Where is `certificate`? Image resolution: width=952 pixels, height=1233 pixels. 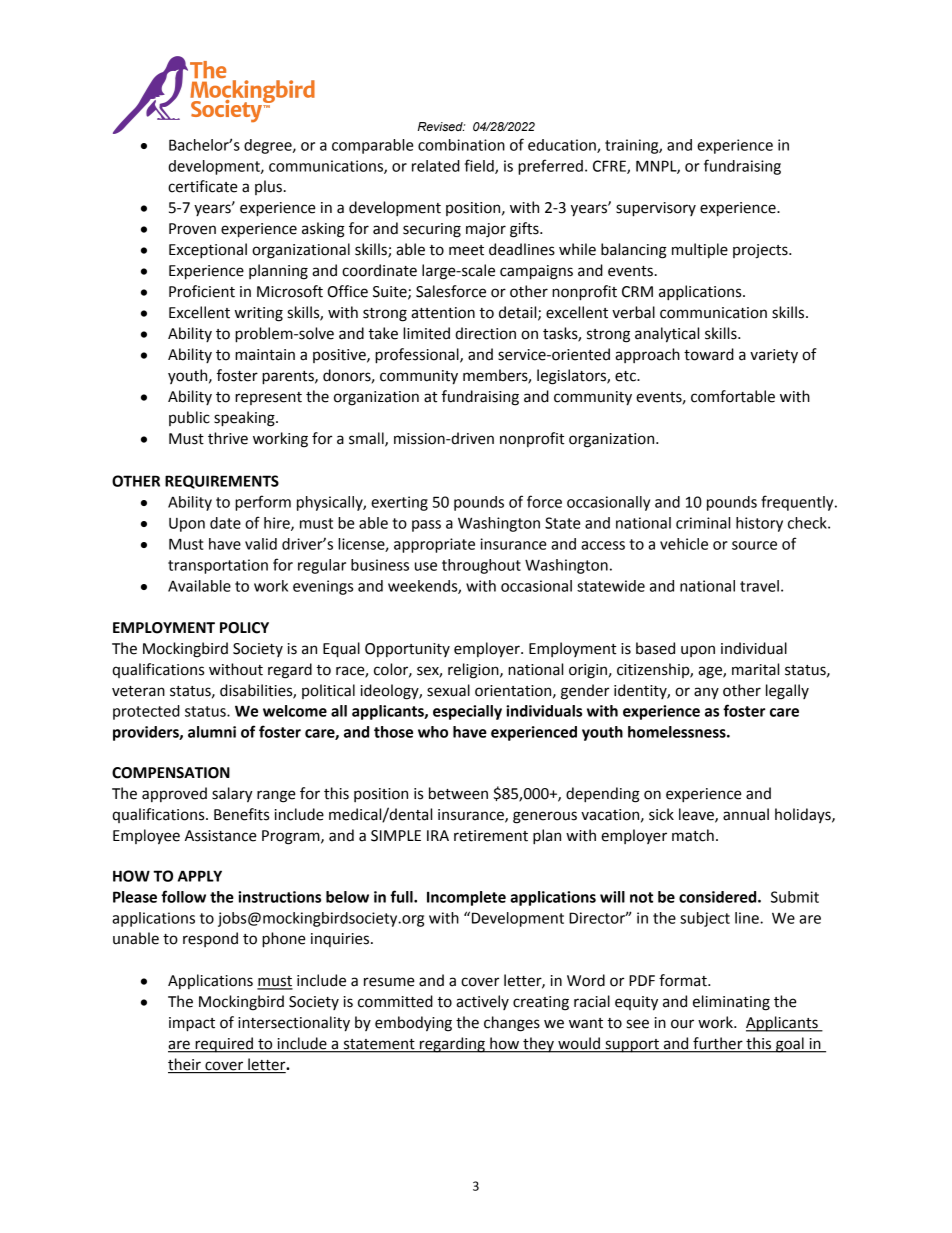 certificate is located at coordinates (203, 186).
